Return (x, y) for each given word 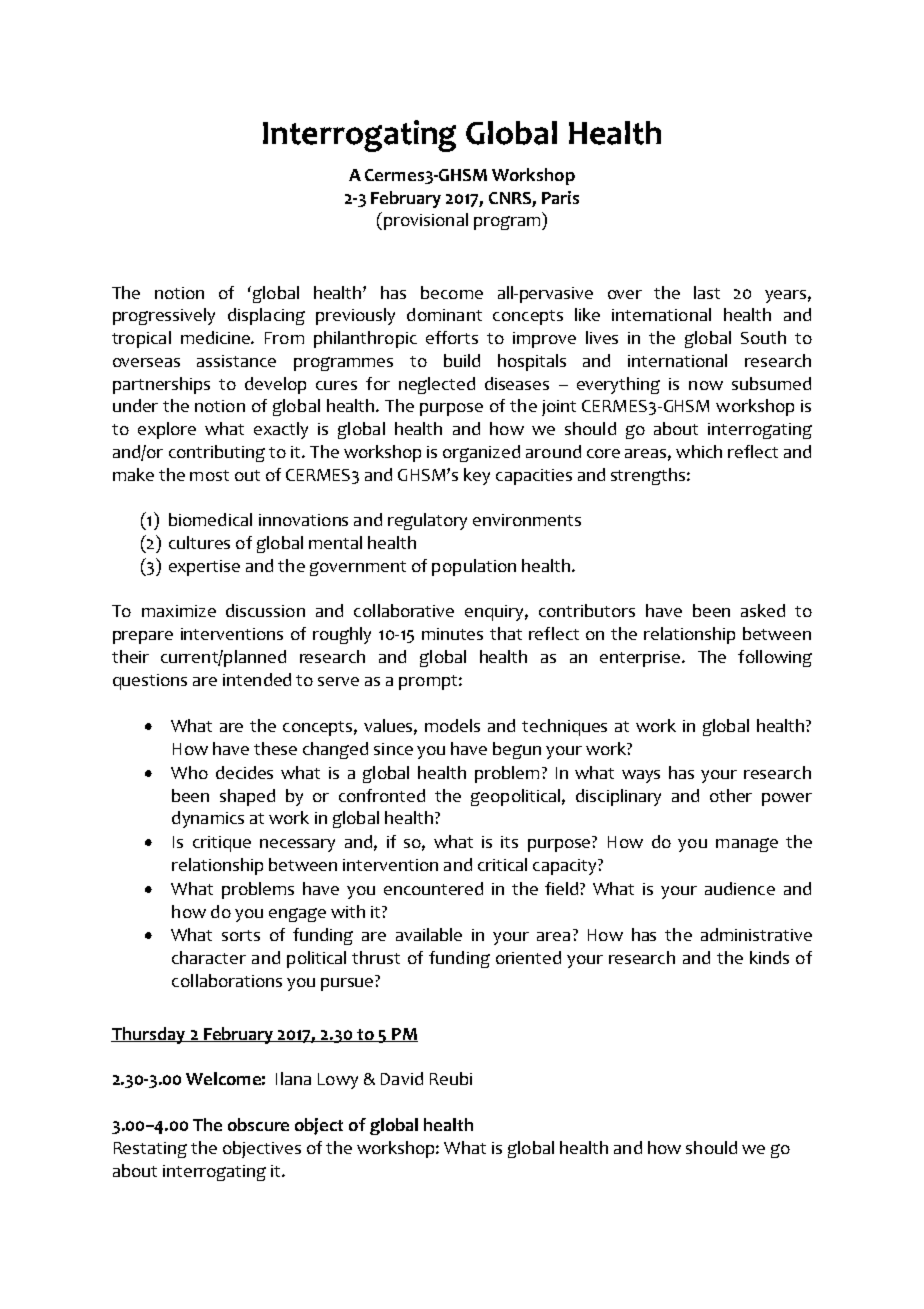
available (429, 934)
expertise (204, 568)
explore (167, 430)
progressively (164, 316)
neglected (437, 385)
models (452, 725)
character (209, 957)
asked (763, 610)
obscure (258, 1124)
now (706, 385)
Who (189, 772)
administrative (756, 934)
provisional (424, 221)
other (731, 795)
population (474, 567)
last (707, 292)
